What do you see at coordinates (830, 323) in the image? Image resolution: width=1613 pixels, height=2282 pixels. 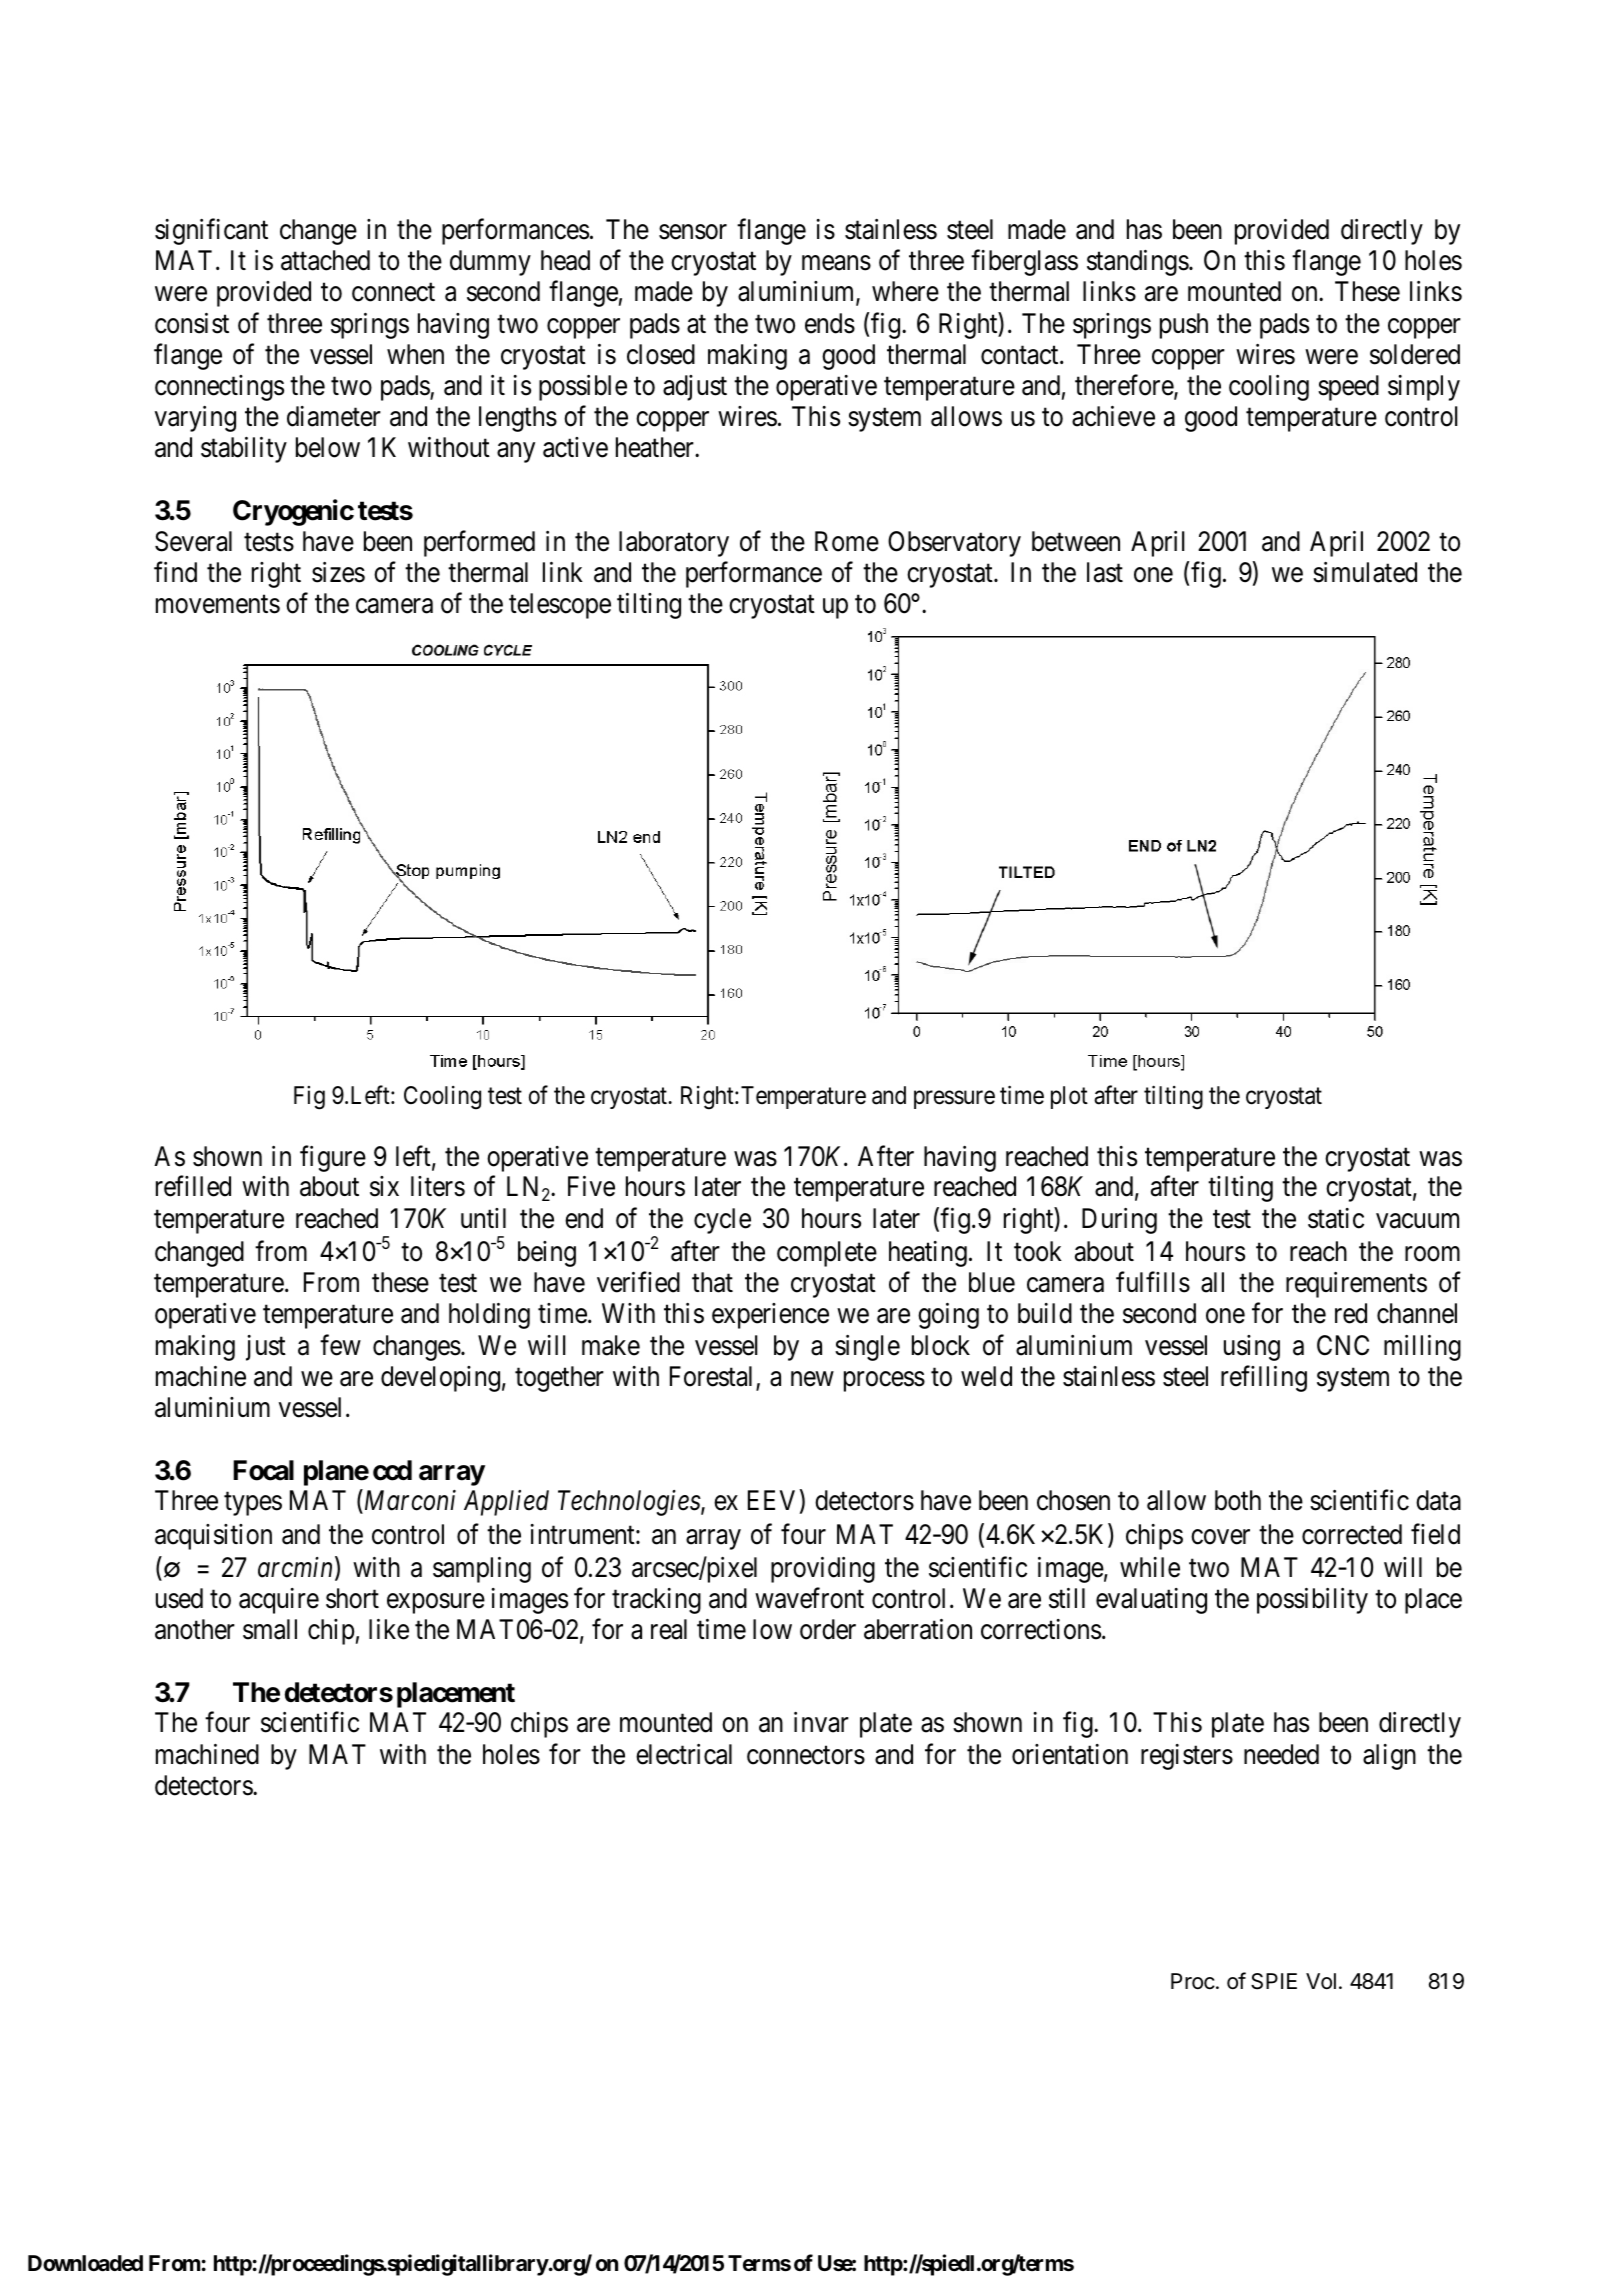 I see `ends` at bounding box center [830, 323].
